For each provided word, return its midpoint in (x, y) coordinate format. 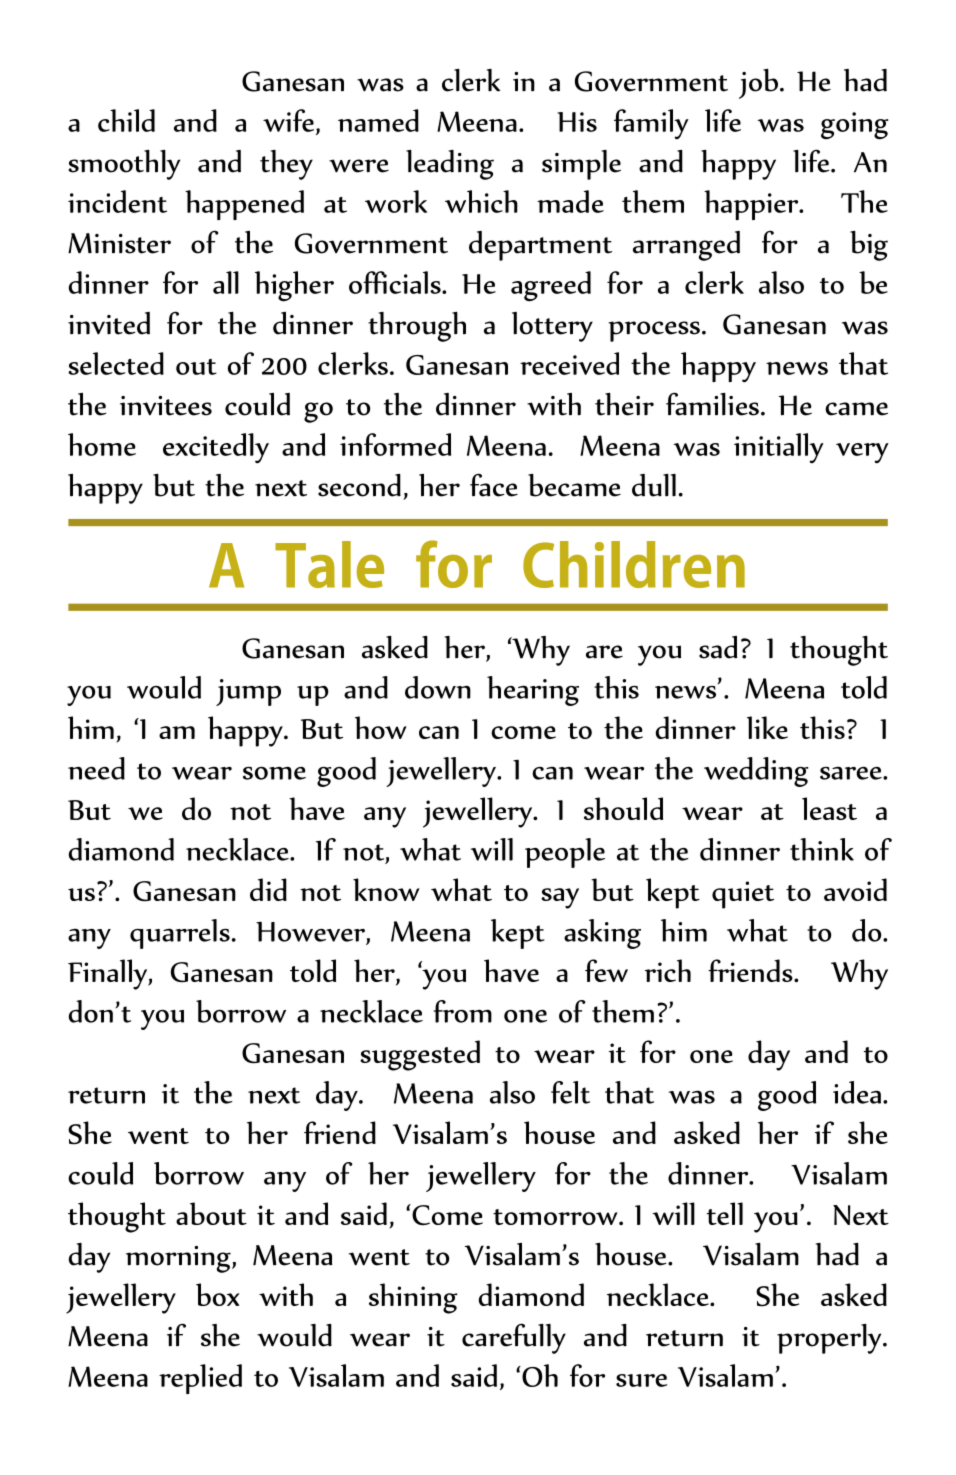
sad (718, 647)
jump (248, 692)
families (712, 404)
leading (450, 165)
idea (857, 1092)
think (822, 849)
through (417, 327)
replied (200, 1379)
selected (116, 363)
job (758, 84)
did (268, 889)
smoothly (124, 165)
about (211, 1213)
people (565, 853)
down (438, 687)
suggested (420, 1055)
